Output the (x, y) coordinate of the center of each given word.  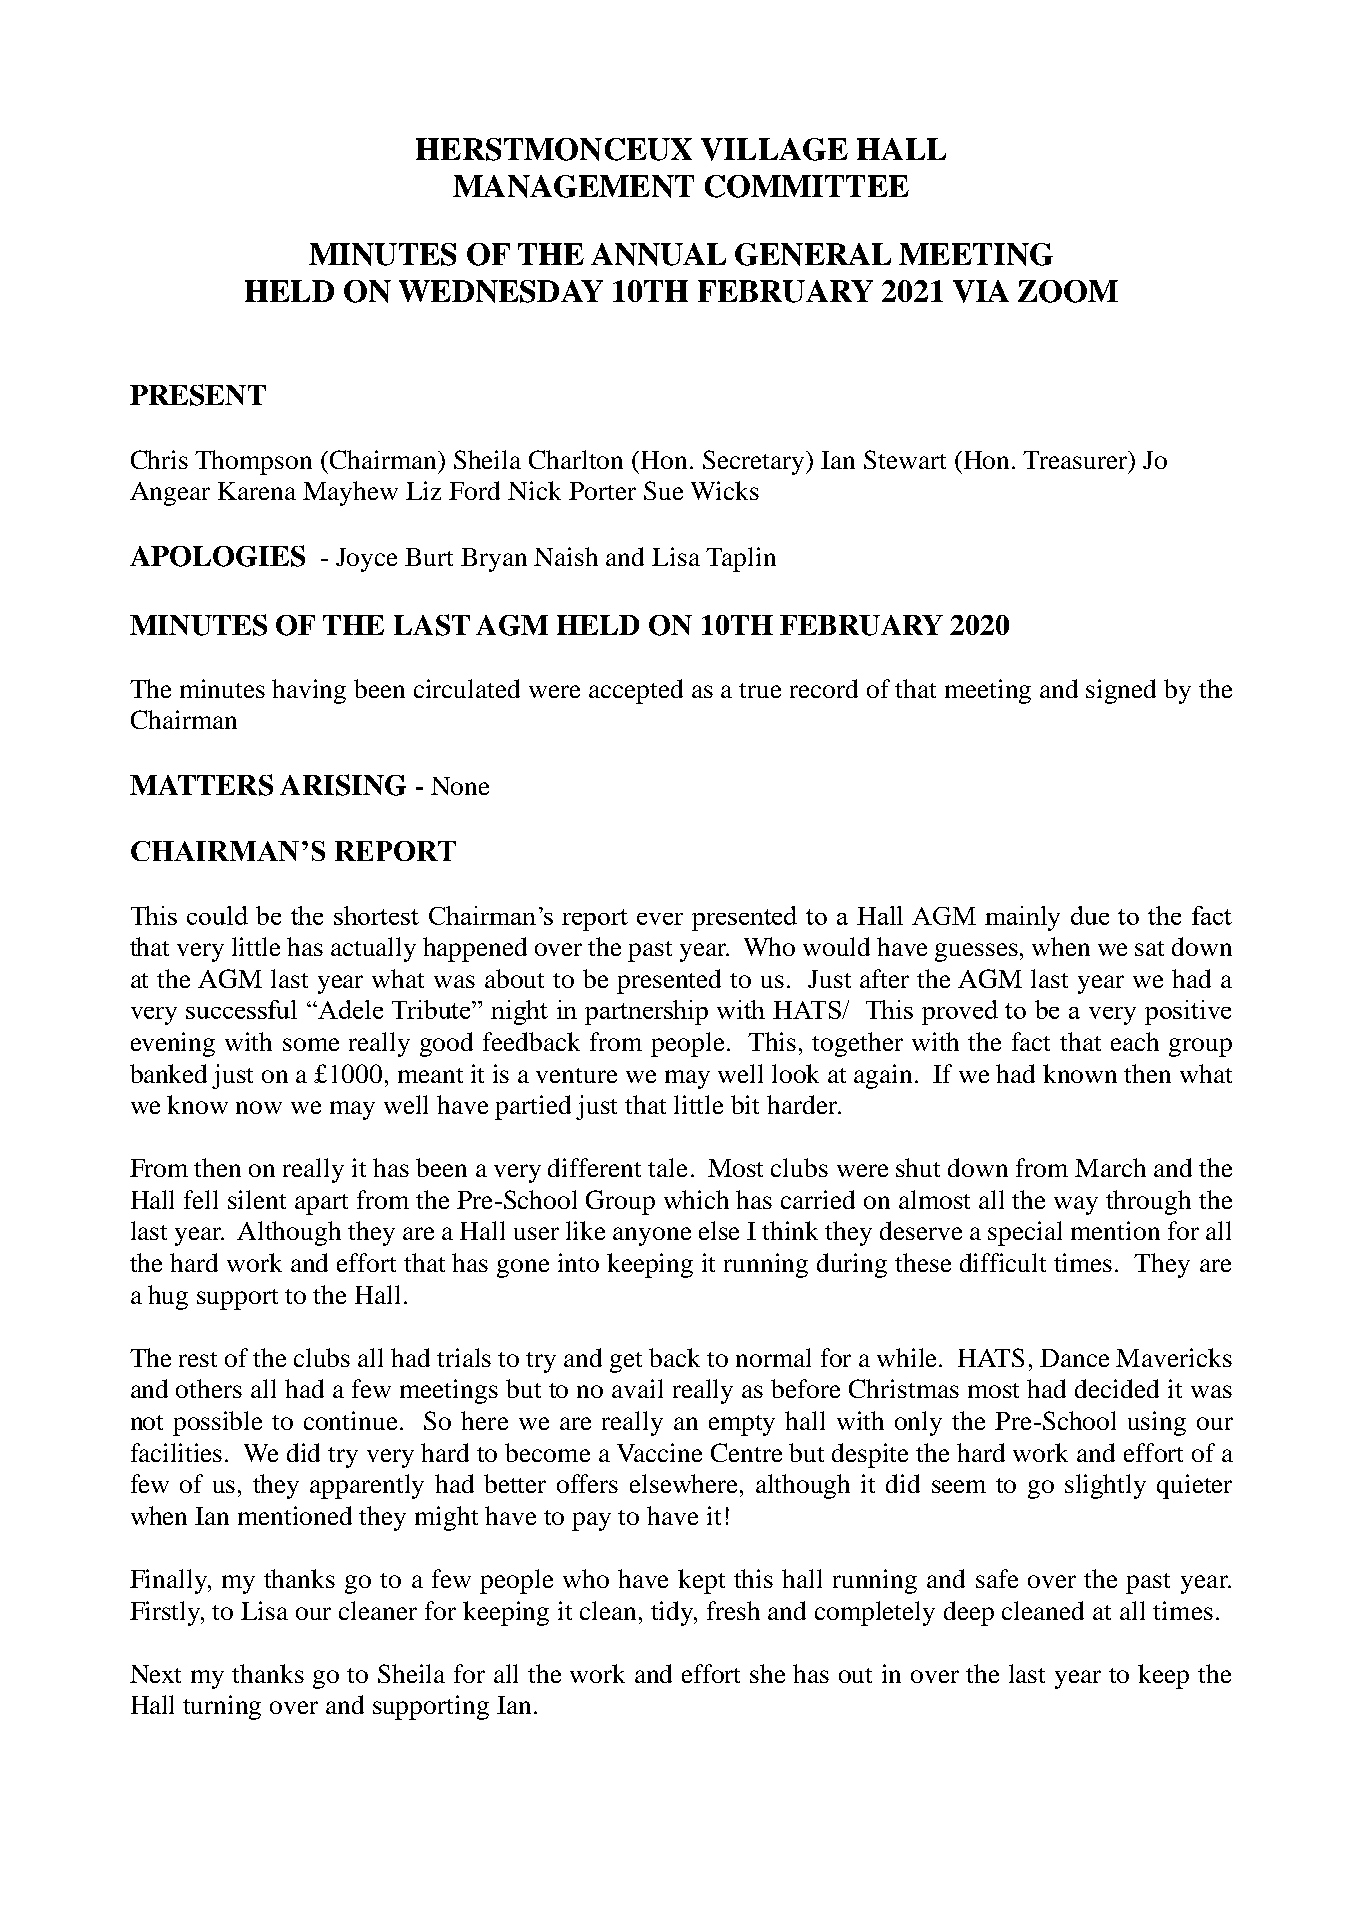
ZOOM (1068, 291)
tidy (673, 1613)
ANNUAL (658, 254)
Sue (663, 490)
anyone (652, 1236)
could (217, 915)
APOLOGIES (217, 556)
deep (969, 1613)
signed (1121, 691)
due (1090, 915)
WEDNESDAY (501, 291)
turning (222, 1707)
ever (660, 919)
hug (168, 1297)
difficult (1003, 1262)
